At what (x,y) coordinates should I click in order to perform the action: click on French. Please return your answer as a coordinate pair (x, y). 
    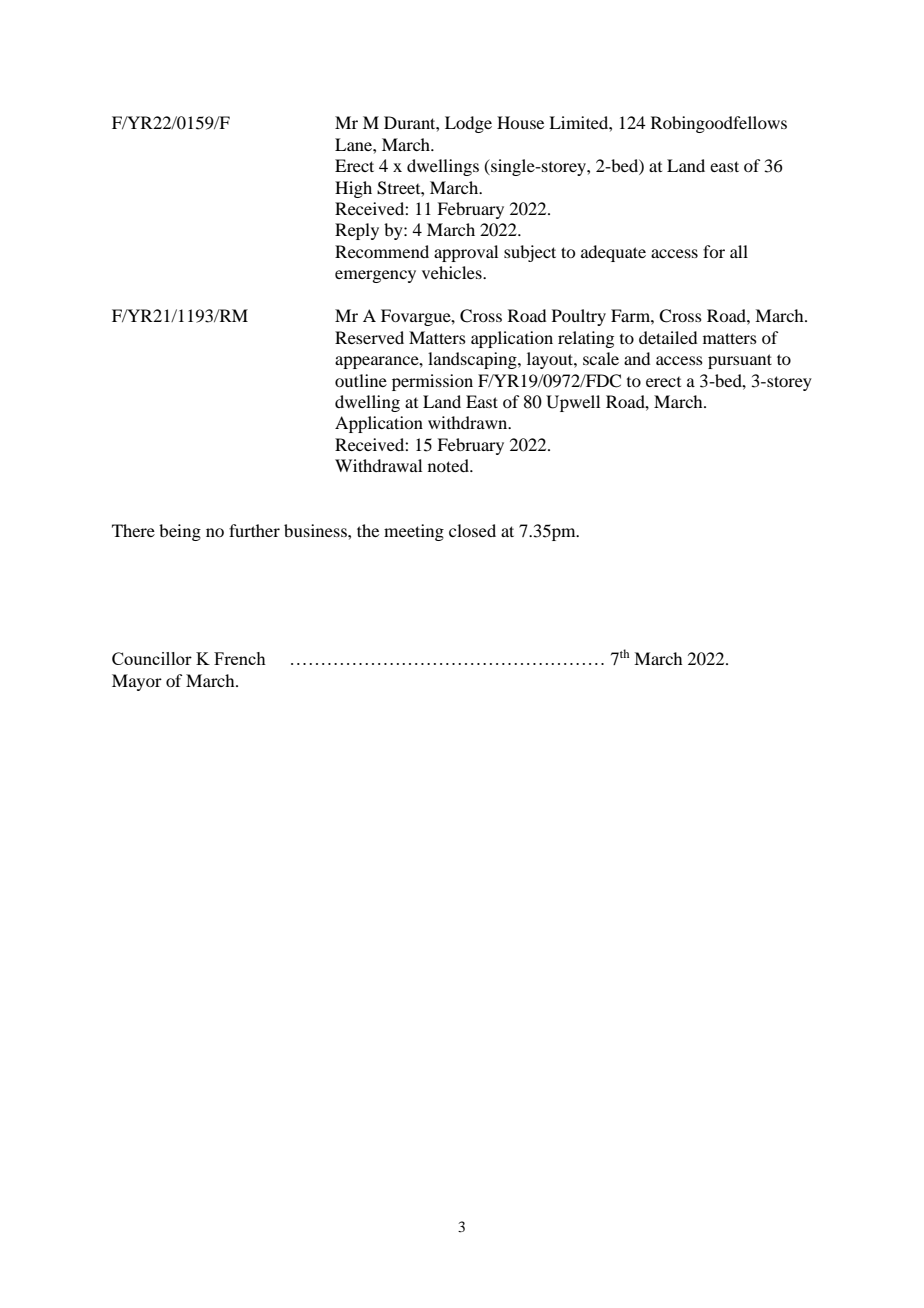
    Looking at the image, I should click on (240, 658).
